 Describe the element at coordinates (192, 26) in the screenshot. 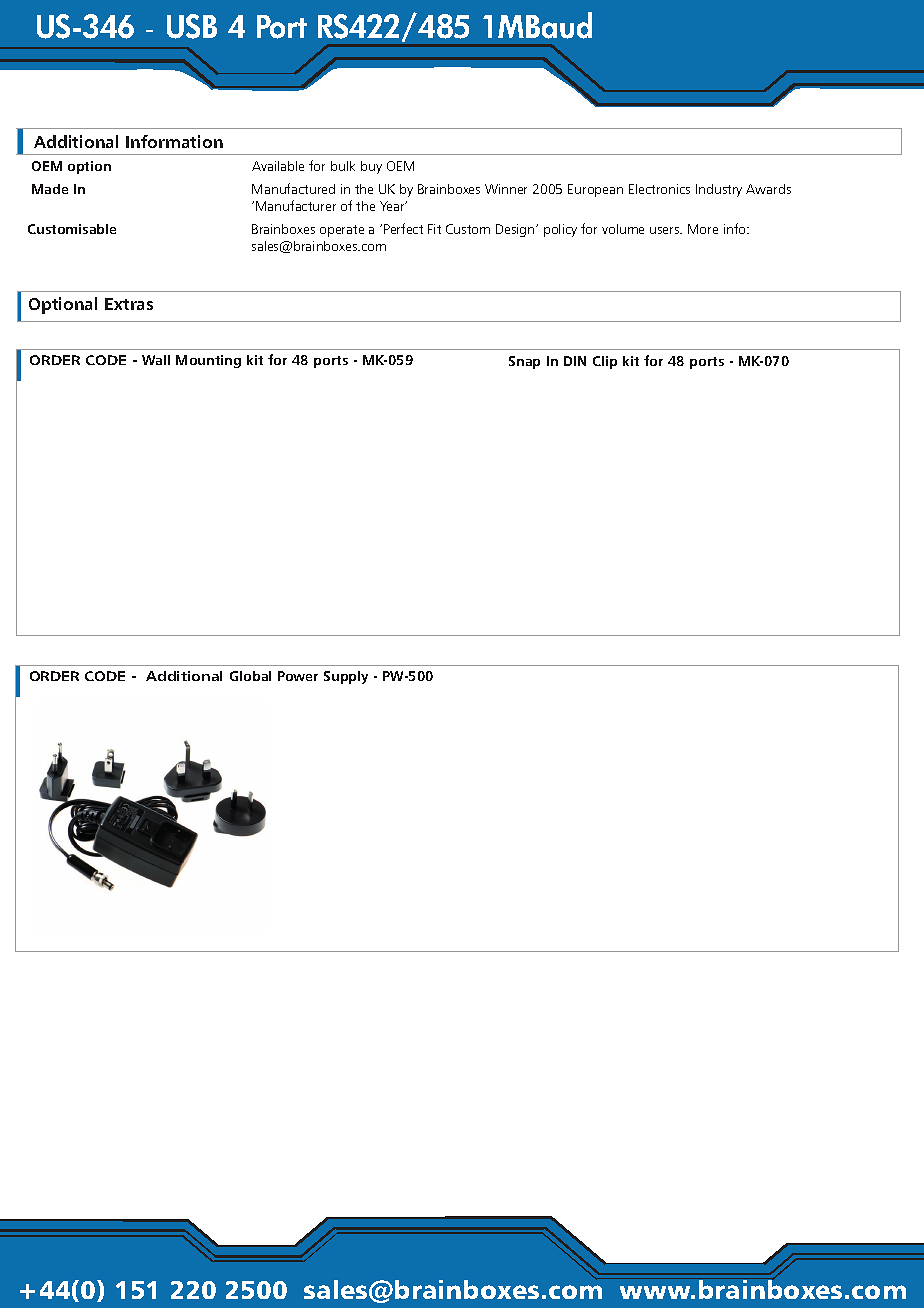

I see `USB` at that location.
